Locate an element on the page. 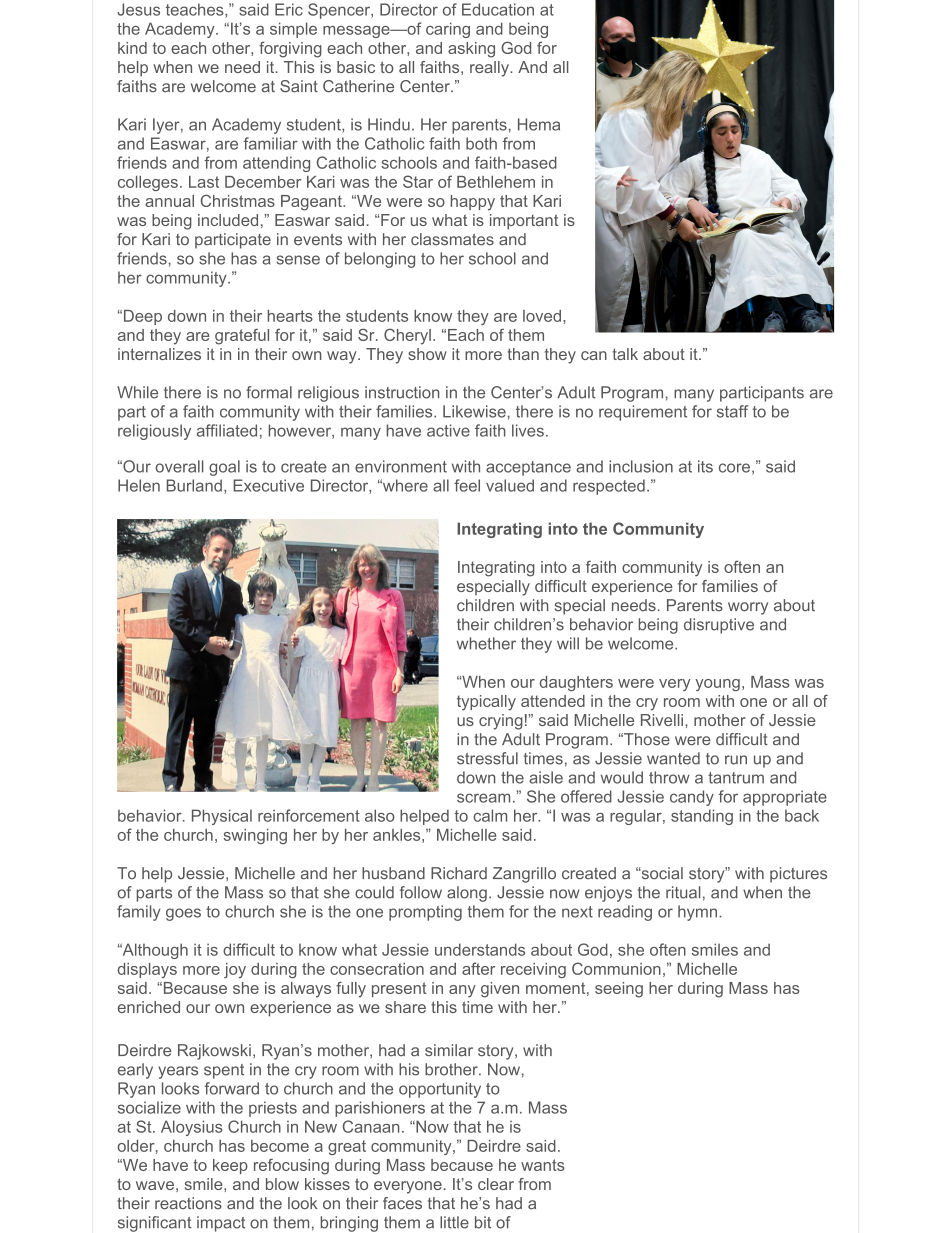 This image has height=1233, width=952. whether is located at coordinates (486, 643).
